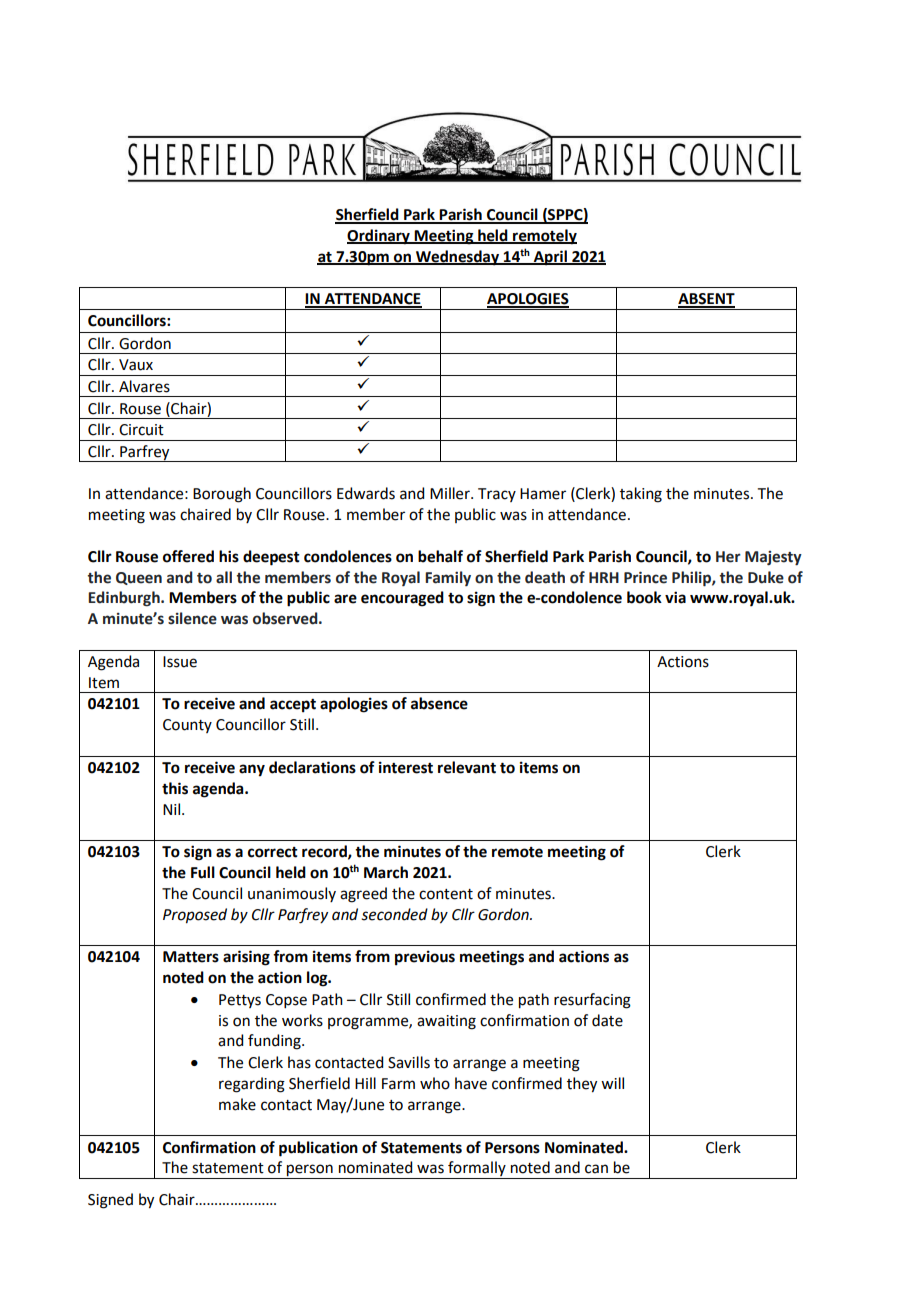  What do you see at coordinates (440, 556) in the screenshot?
I see `behalf` at bounding box center [440, 556].
